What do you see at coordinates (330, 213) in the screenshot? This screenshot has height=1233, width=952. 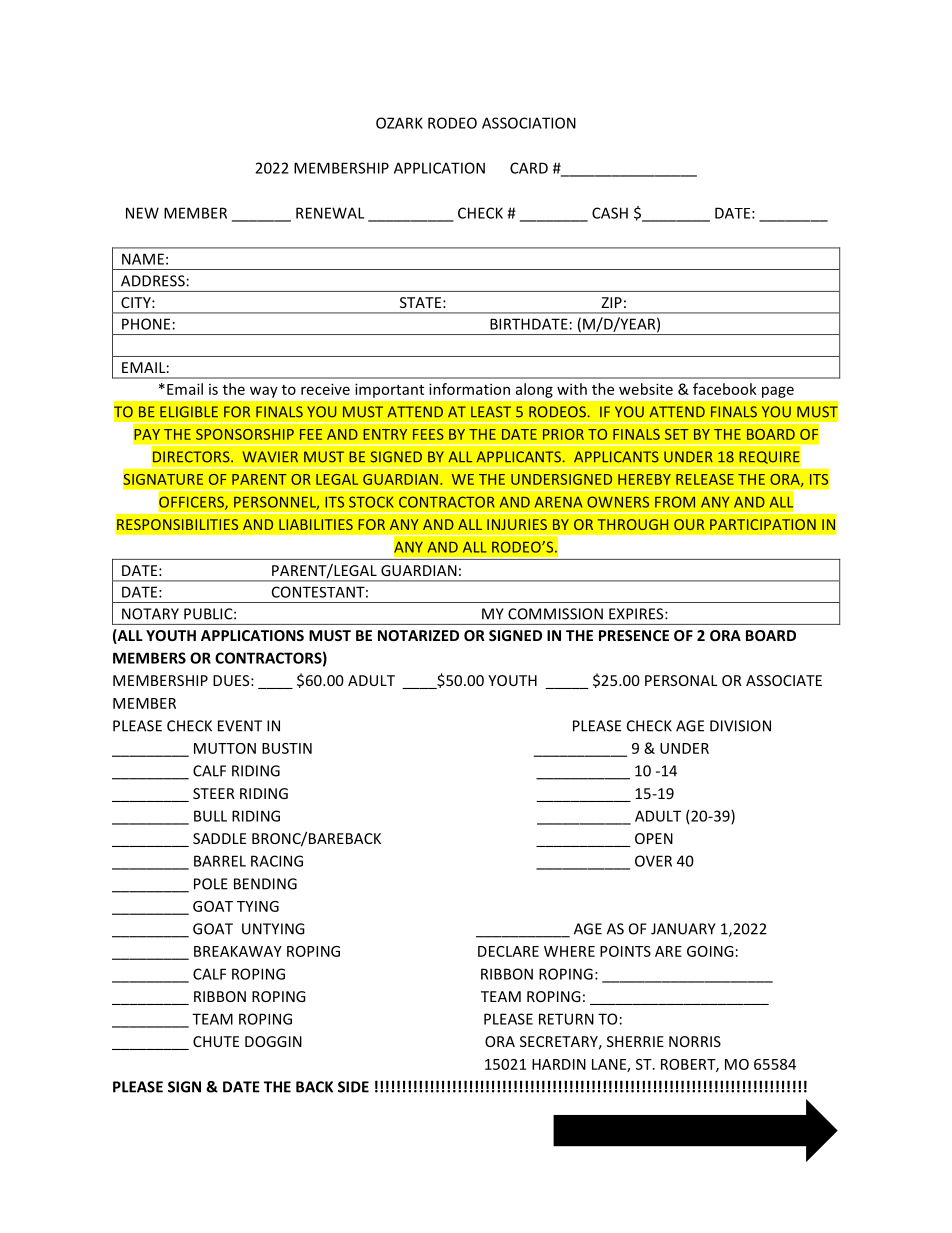 I see `RENEWAL` at bounding box center [330, 213].
